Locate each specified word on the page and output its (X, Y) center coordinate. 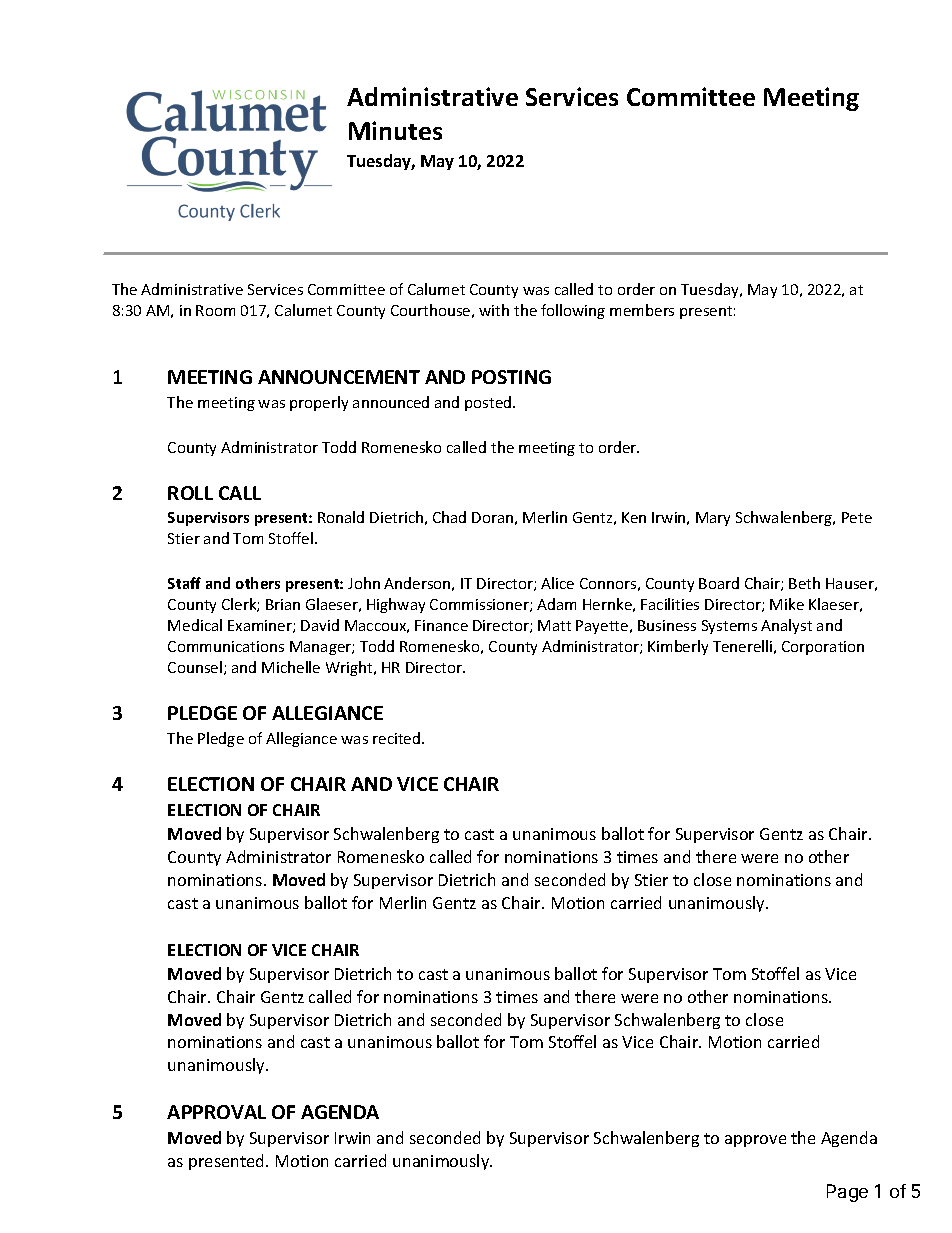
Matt (554, 625)
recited (398, 738)
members (642, 310)
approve (755, 1141)
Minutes (395, 130)
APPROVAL (216, 1112)
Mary (713, 519)
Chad (449, 517)
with (494, 310)
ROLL (190, 493)
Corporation (823, 648)
